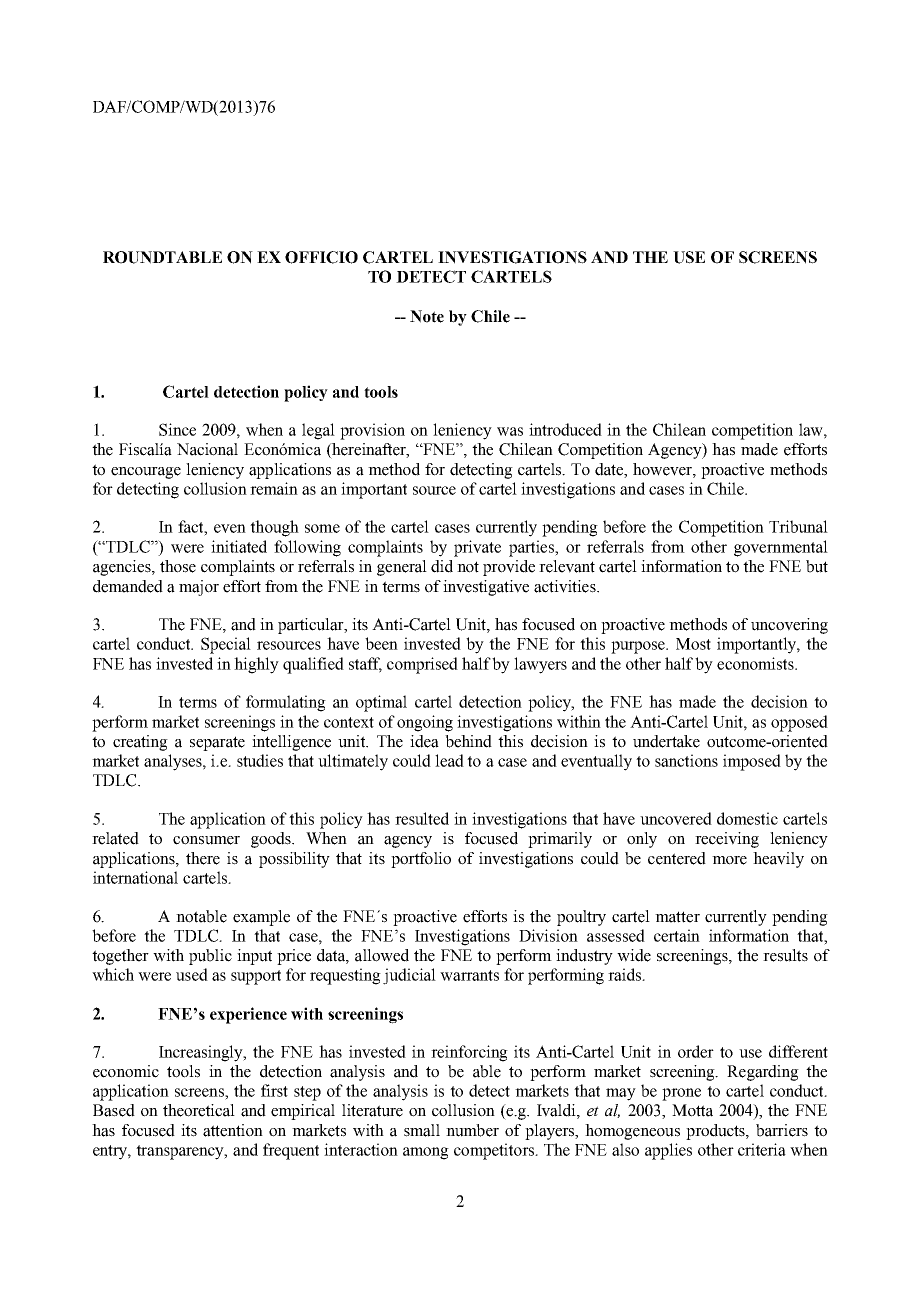 The image size is (924, 1308). Describe the element at coordinates (210, 957) in the document. I see `public` at that location.
